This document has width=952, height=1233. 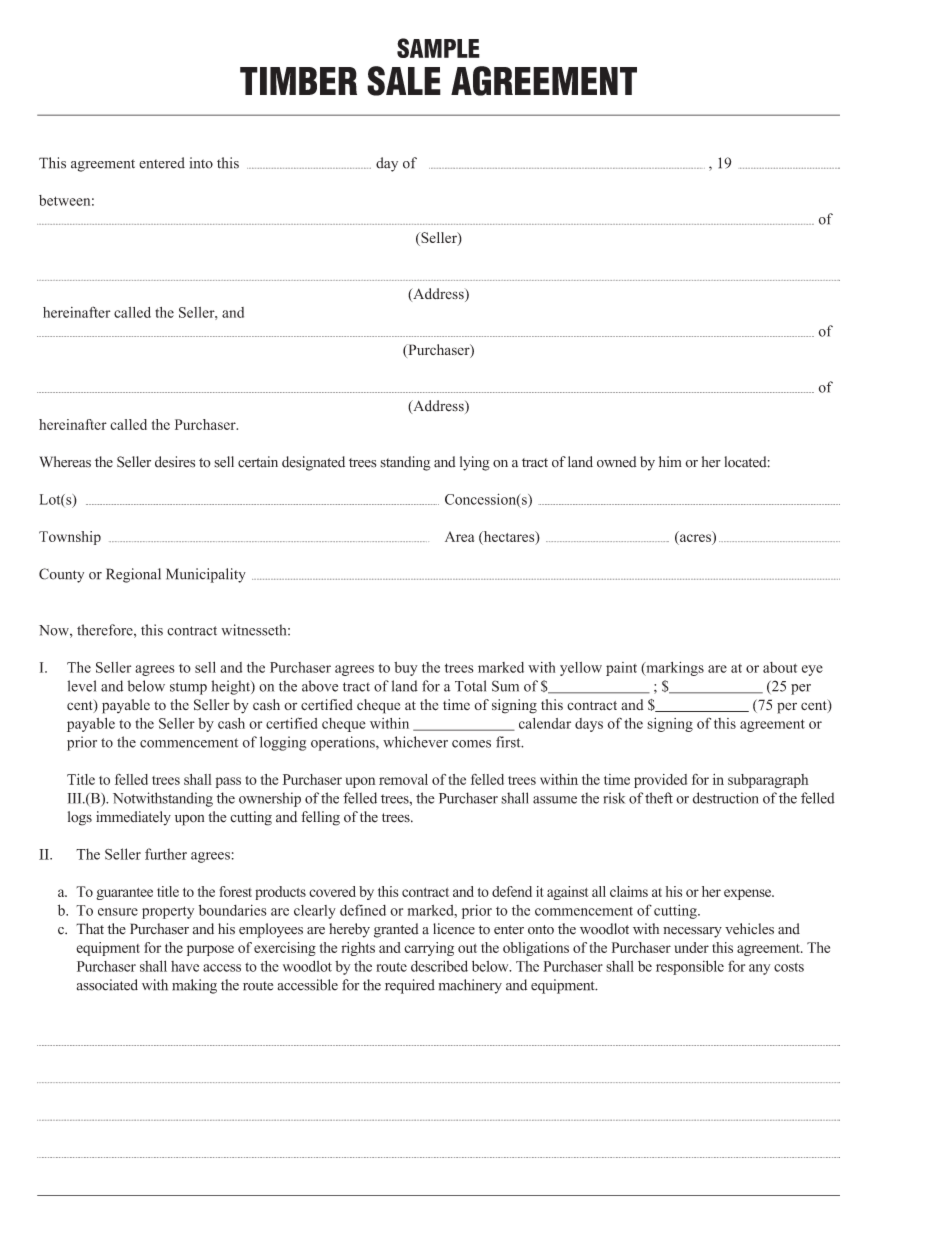 What do you see at coordinates (298, 81) in the document?
I see `TIMBER` at bounding box center [298, 81].
